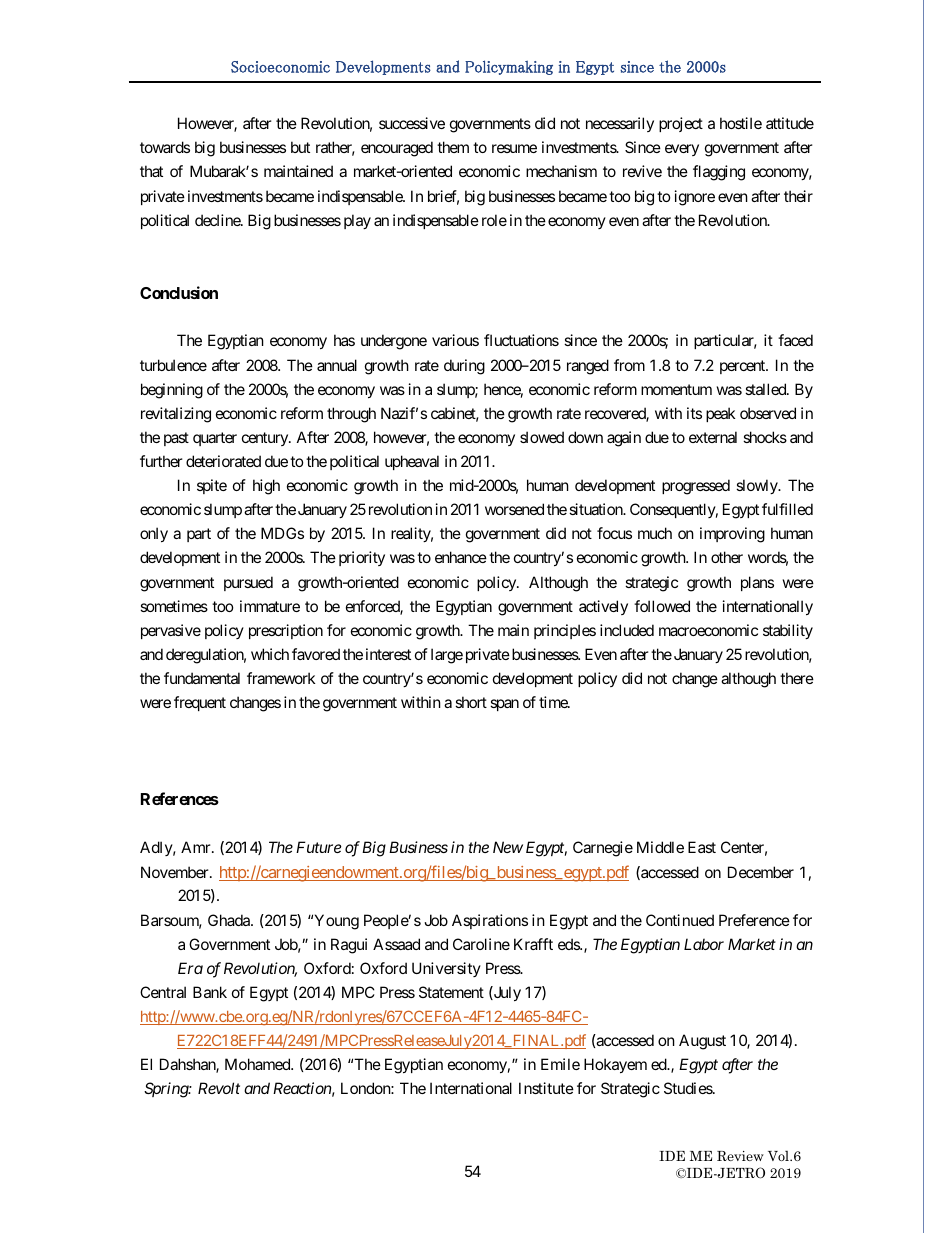 The height and width of the image is (1233, 952). I want to click on which, so click(270, 654).
